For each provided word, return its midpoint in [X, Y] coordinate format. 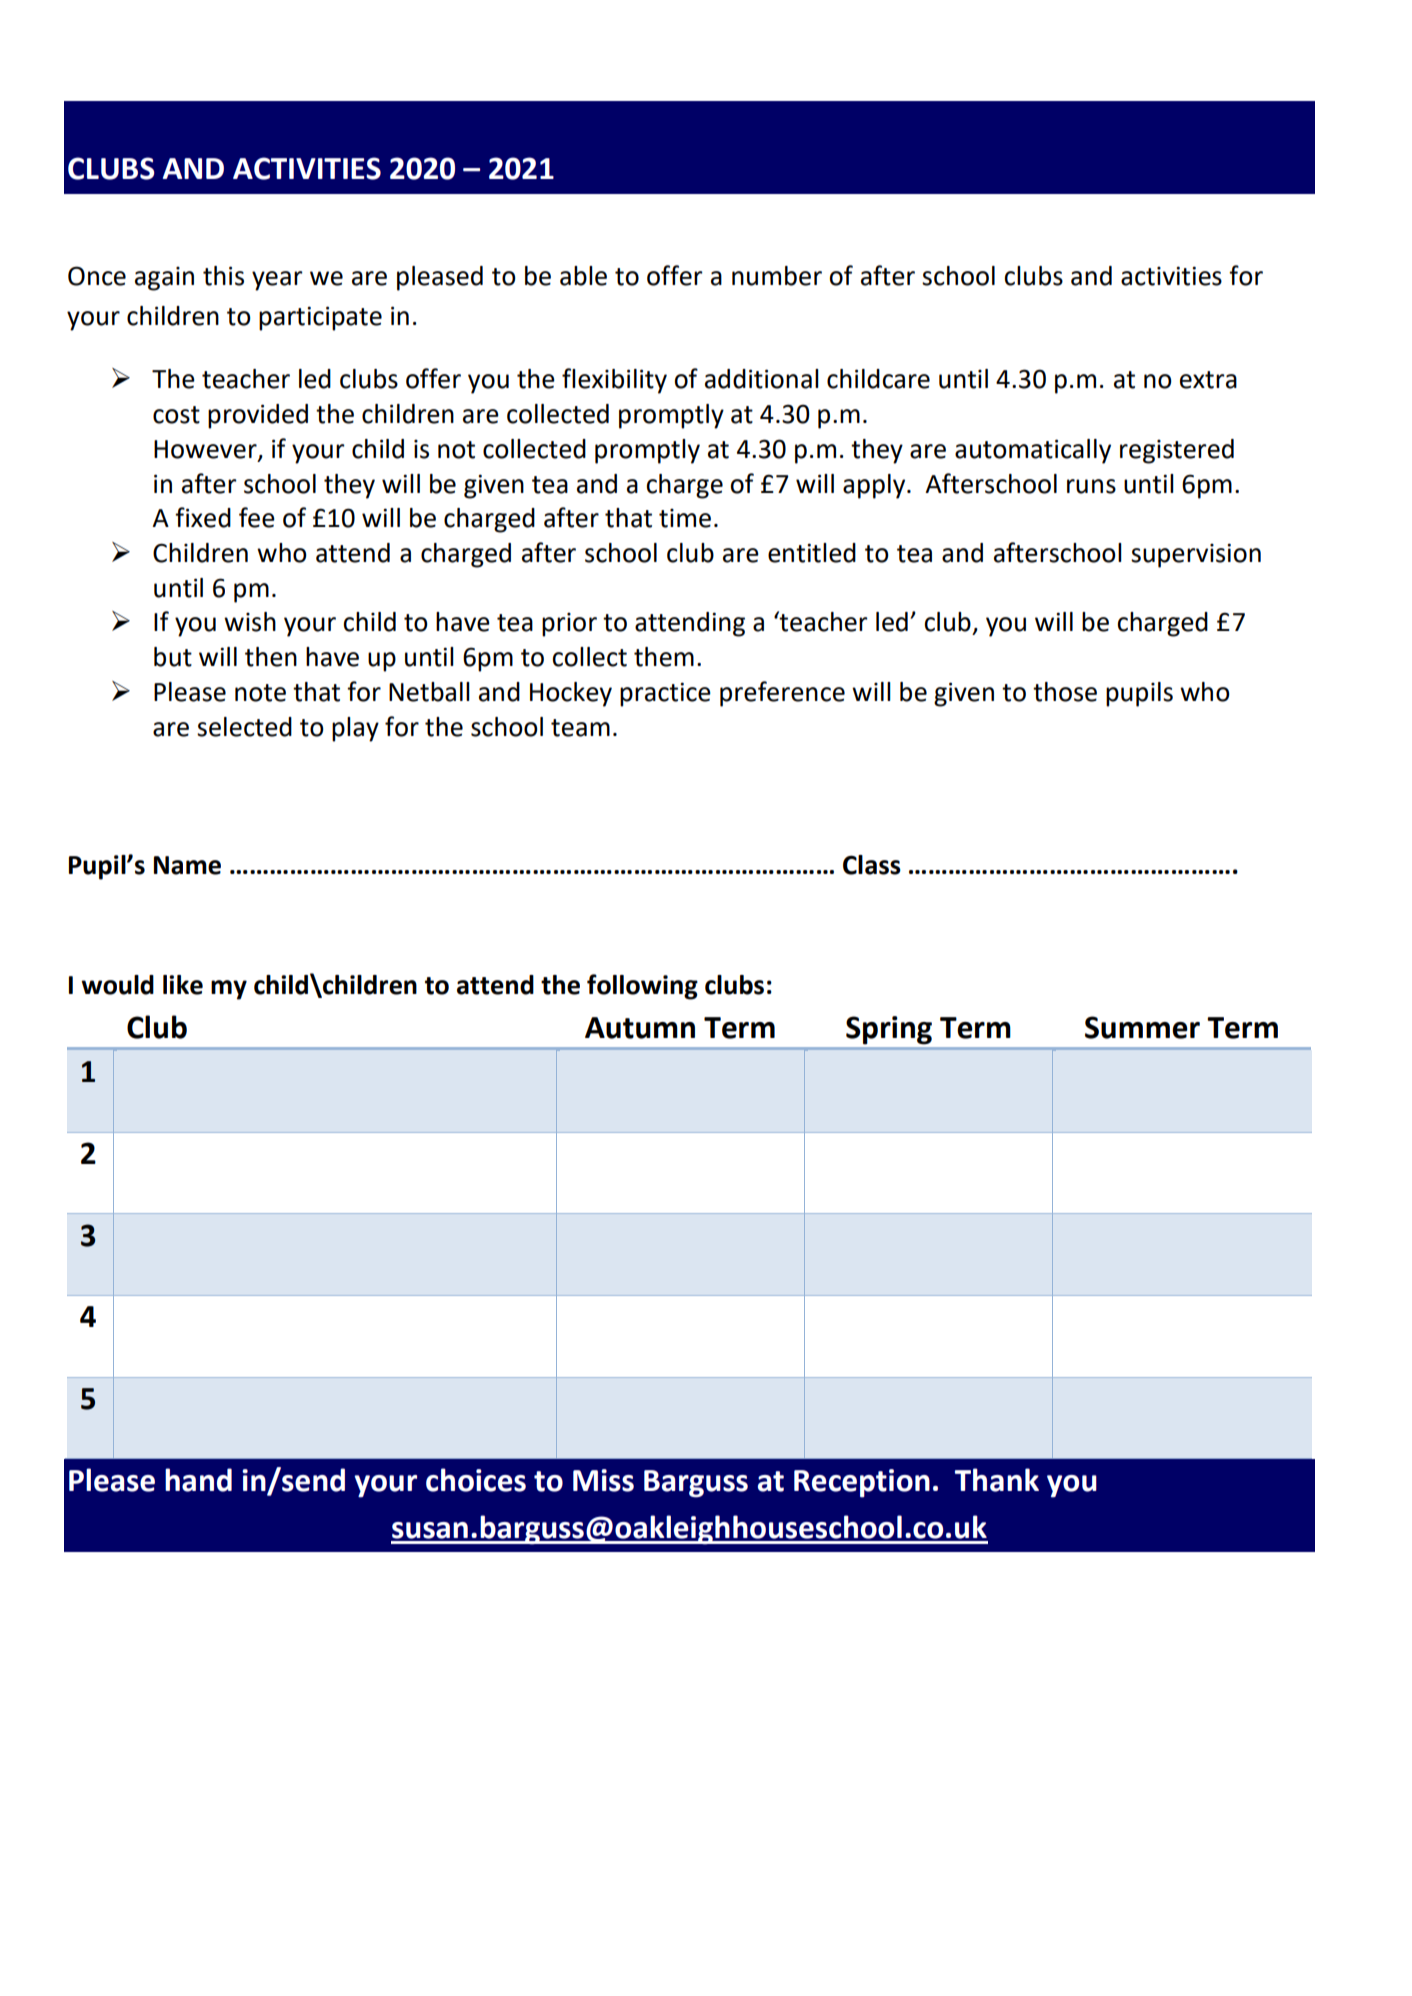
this [223, 276]
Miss [603, 1480]
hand [198, 1480]
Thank [997, 1480]
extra [1208, 380]
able [583, 276]
